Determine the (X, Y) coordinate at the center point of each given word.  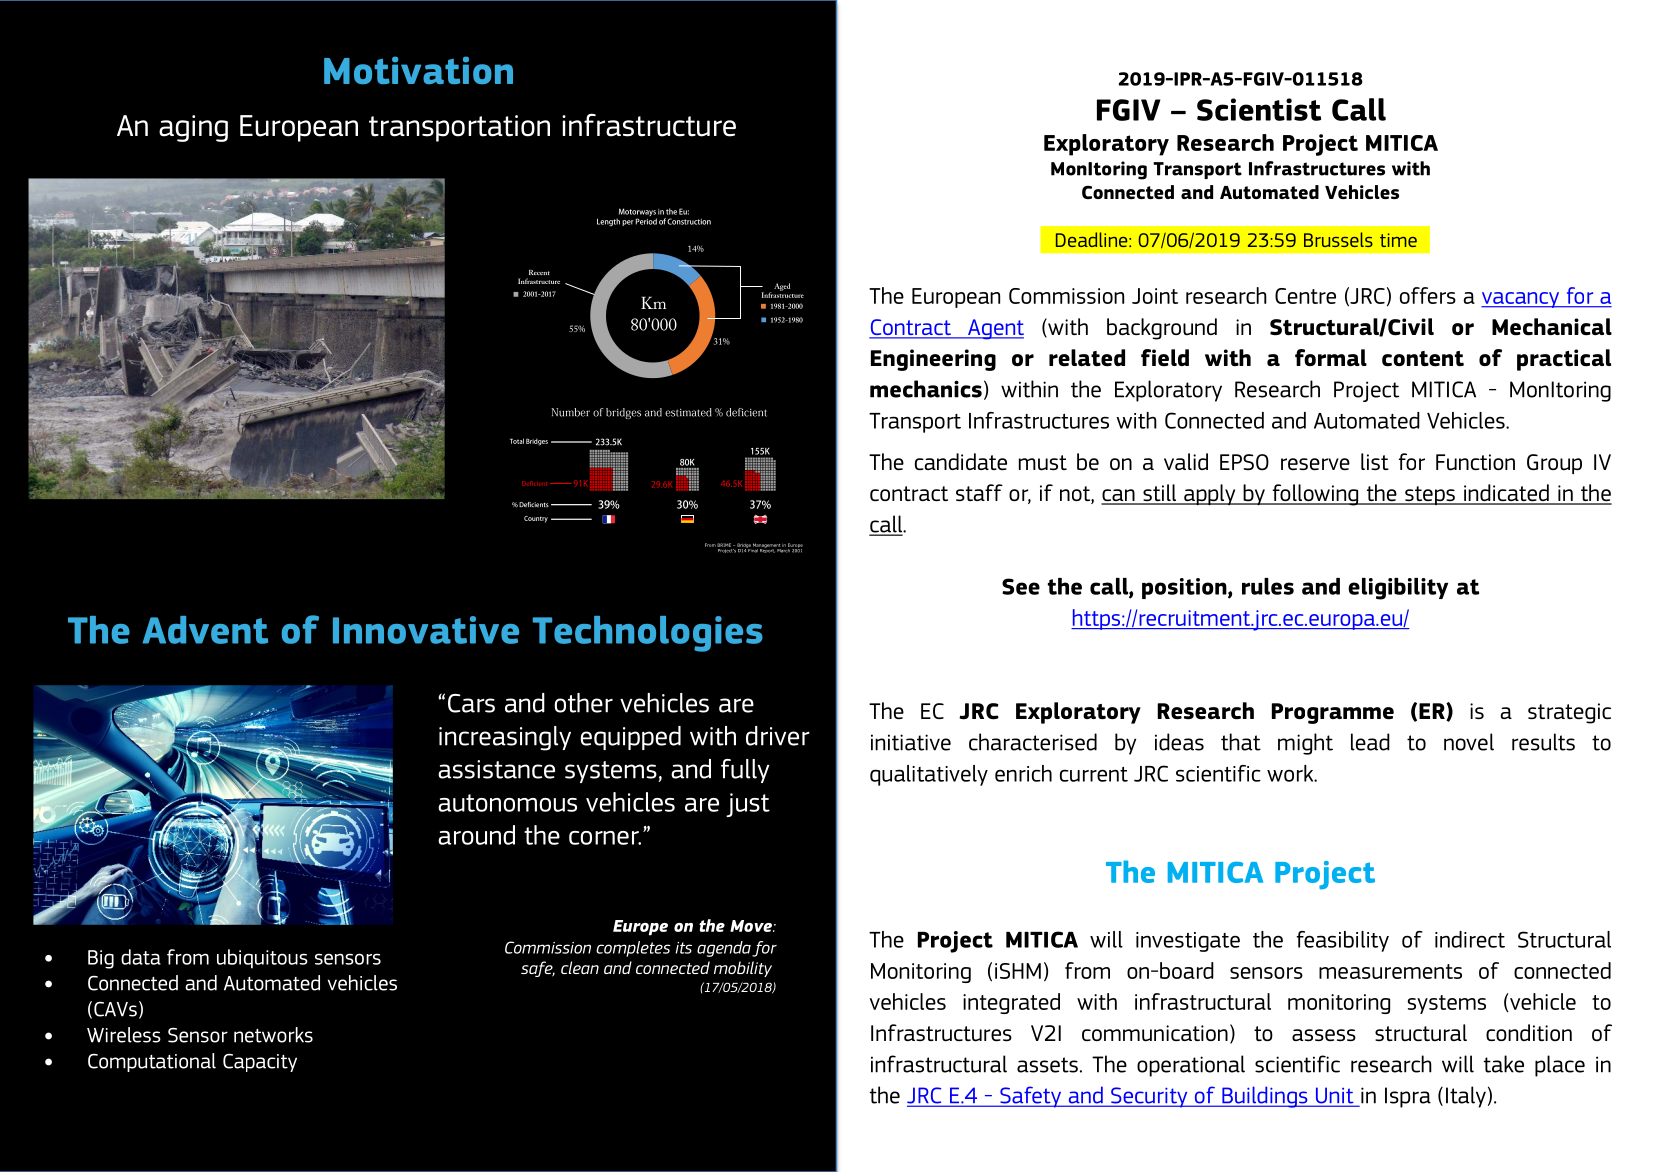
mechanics (926, 389)
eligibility (1398, 589)
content (1423, 359)
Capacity (260, 1063)
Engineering (933, 360)
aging (193, 128)
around (476, 835)
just (748, 805)
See (1021, 586)
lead (1370, 742)
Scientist (1259, 109)
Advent (205, 630)
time (1398, 240)
